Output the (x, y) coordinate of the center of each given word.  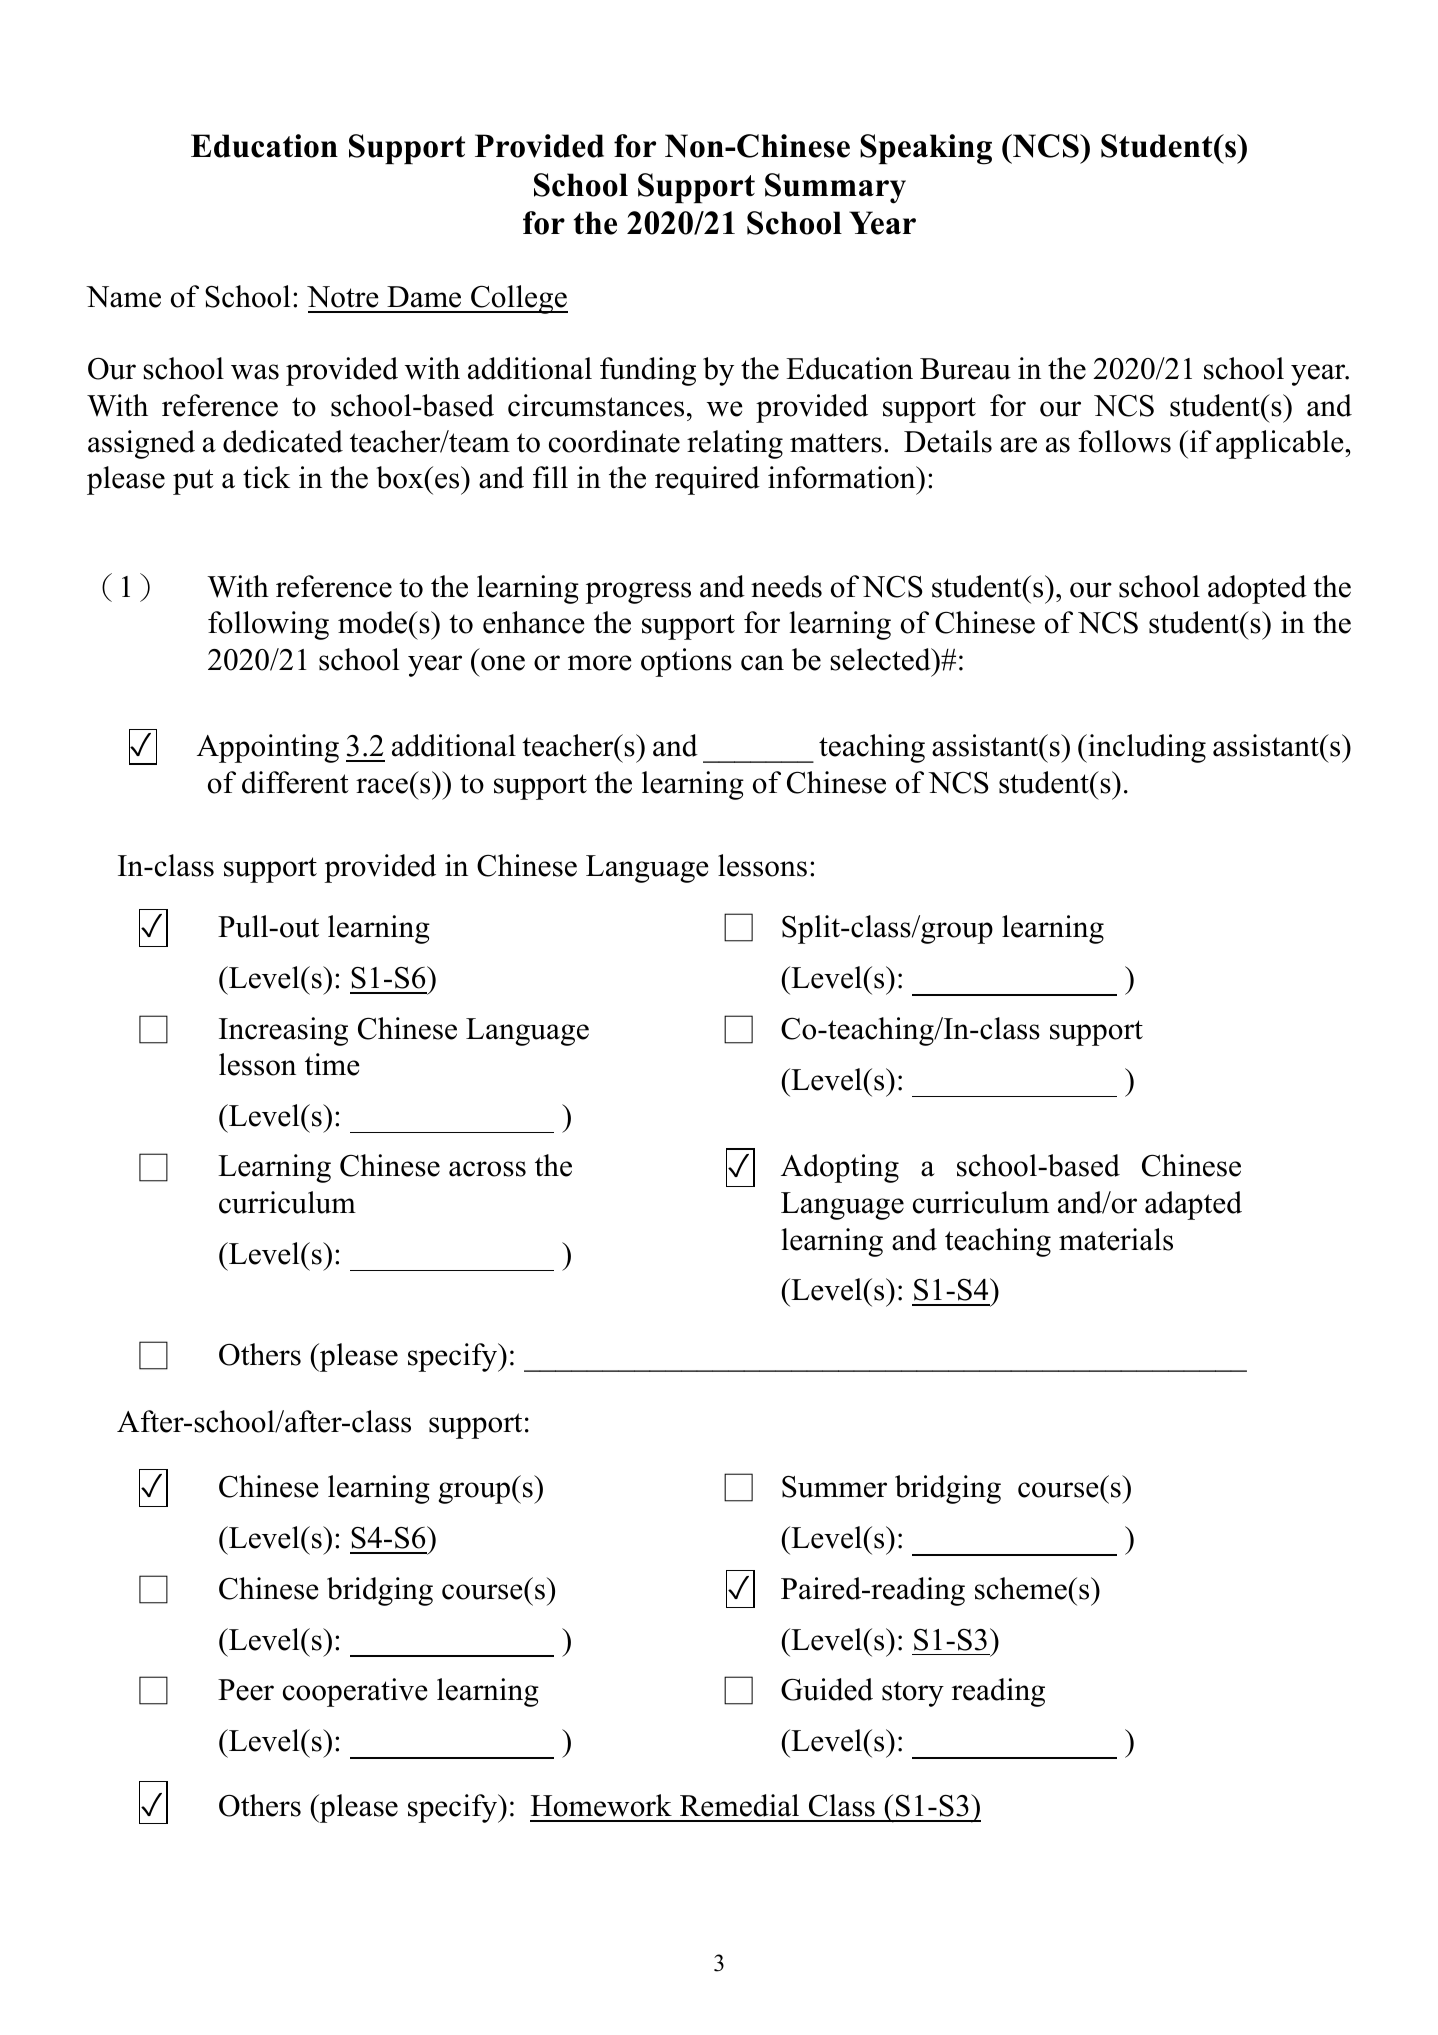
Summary (835, 188)
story (913, 1694)
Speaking (926, 149)
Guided (827, 1689)
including (1146, 748)
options (686, 662)
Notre (343, 297)
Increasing (283, 1031)
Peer (246, 1690)
